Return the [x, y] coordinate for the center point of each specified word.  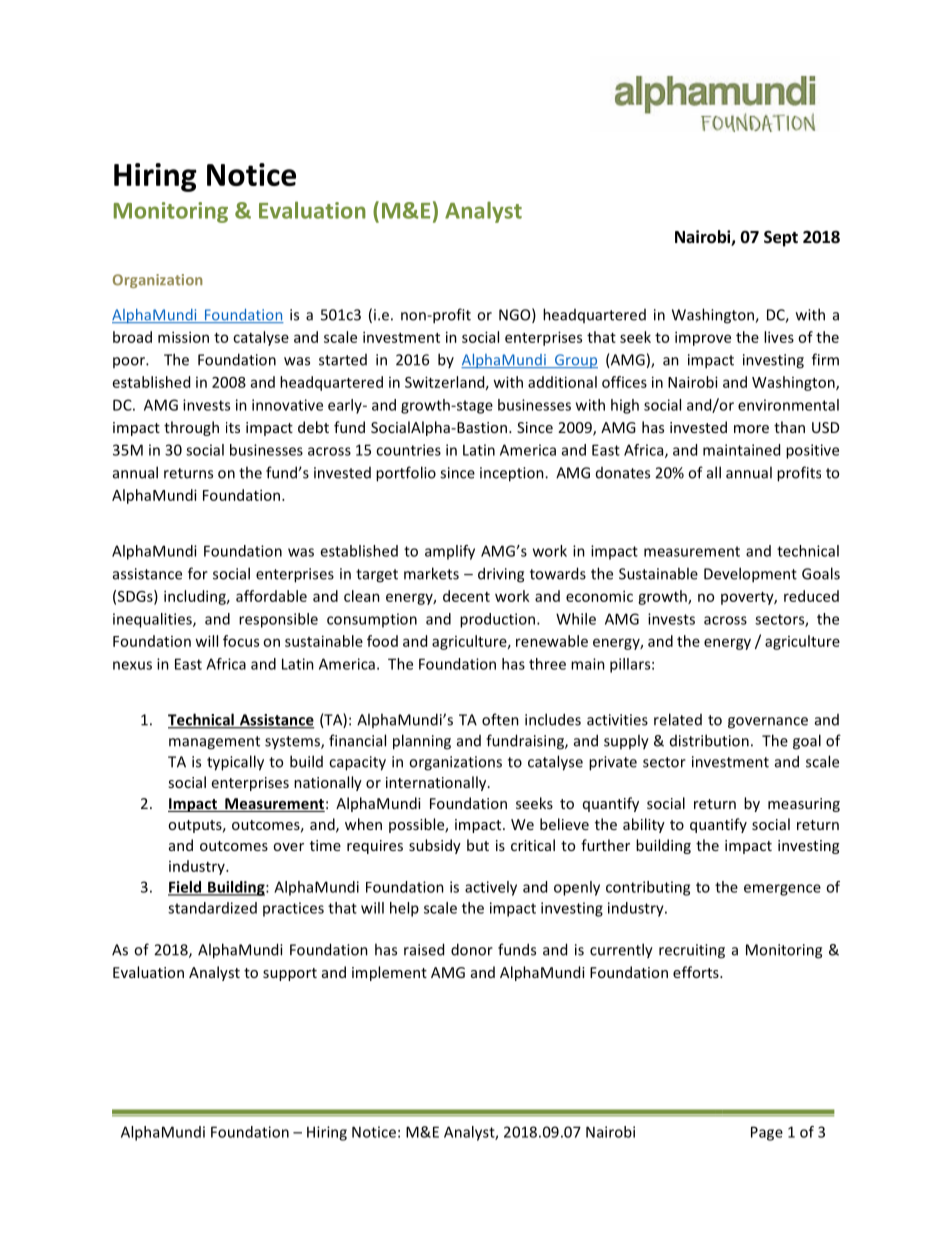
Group [575, 361]
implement [389, 973]
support [290, 974]
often [500, 719]
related [678, 719]
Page [767, 1133]
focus [241, 641]
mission [183, 337]
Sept [781, 238]
